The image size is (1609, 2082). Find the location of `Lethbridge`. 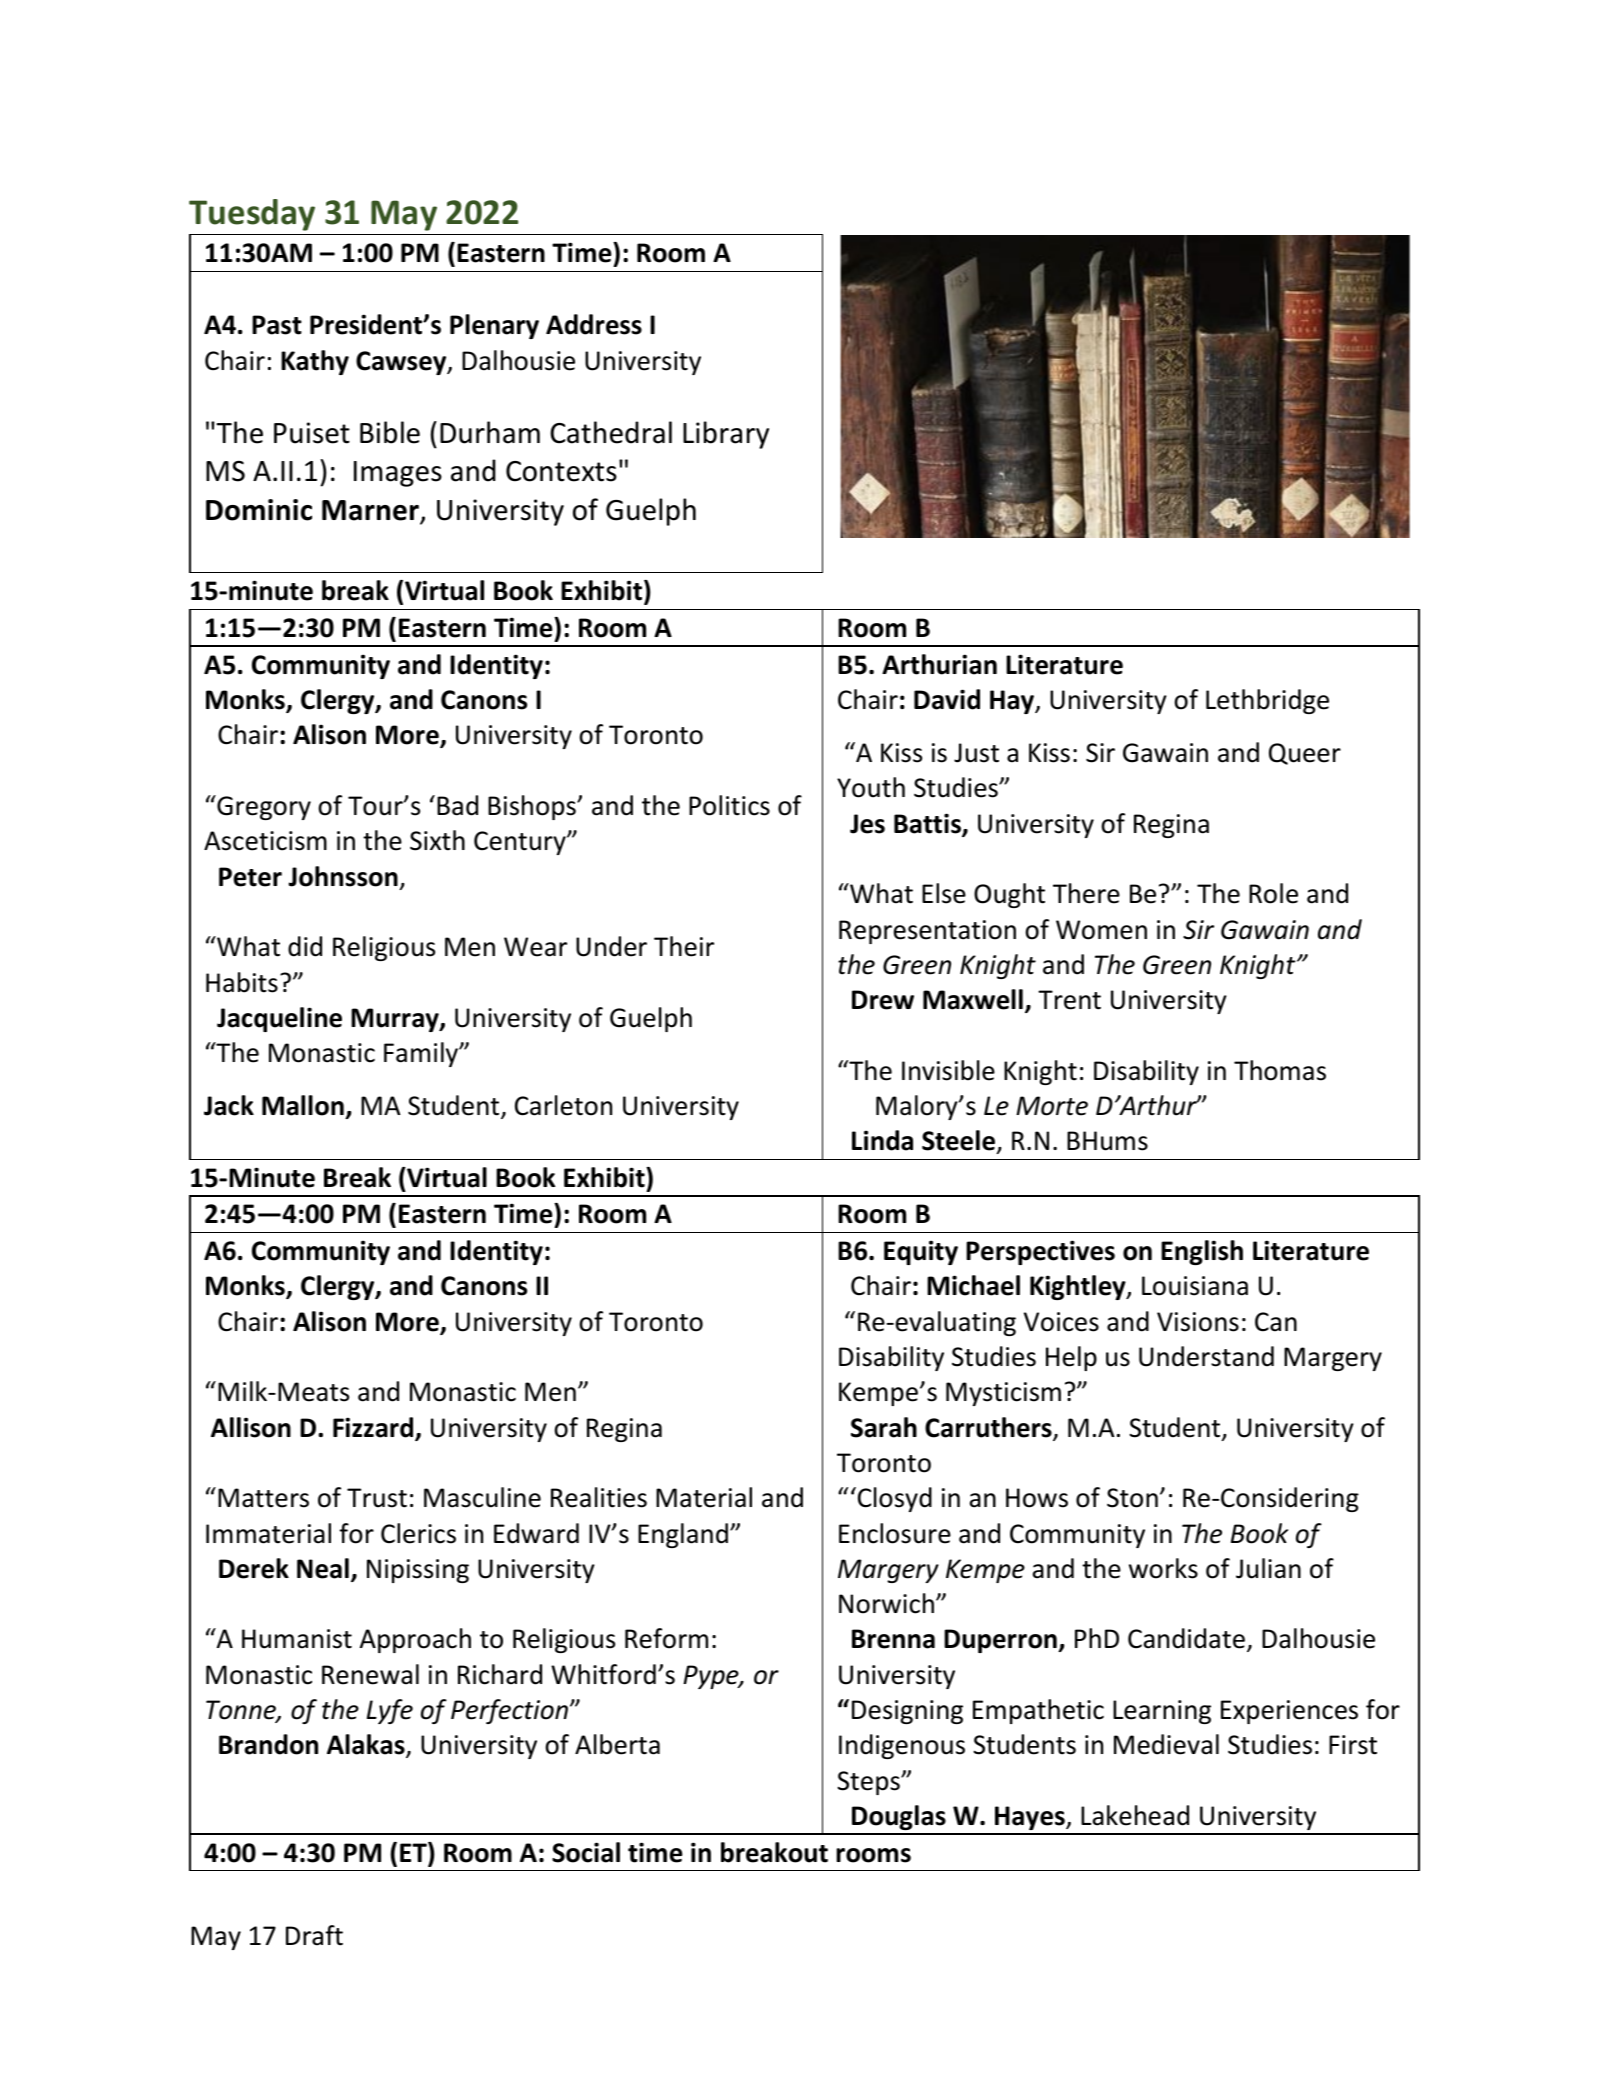

Lethbridge is located at coordinates (1267, 701).
